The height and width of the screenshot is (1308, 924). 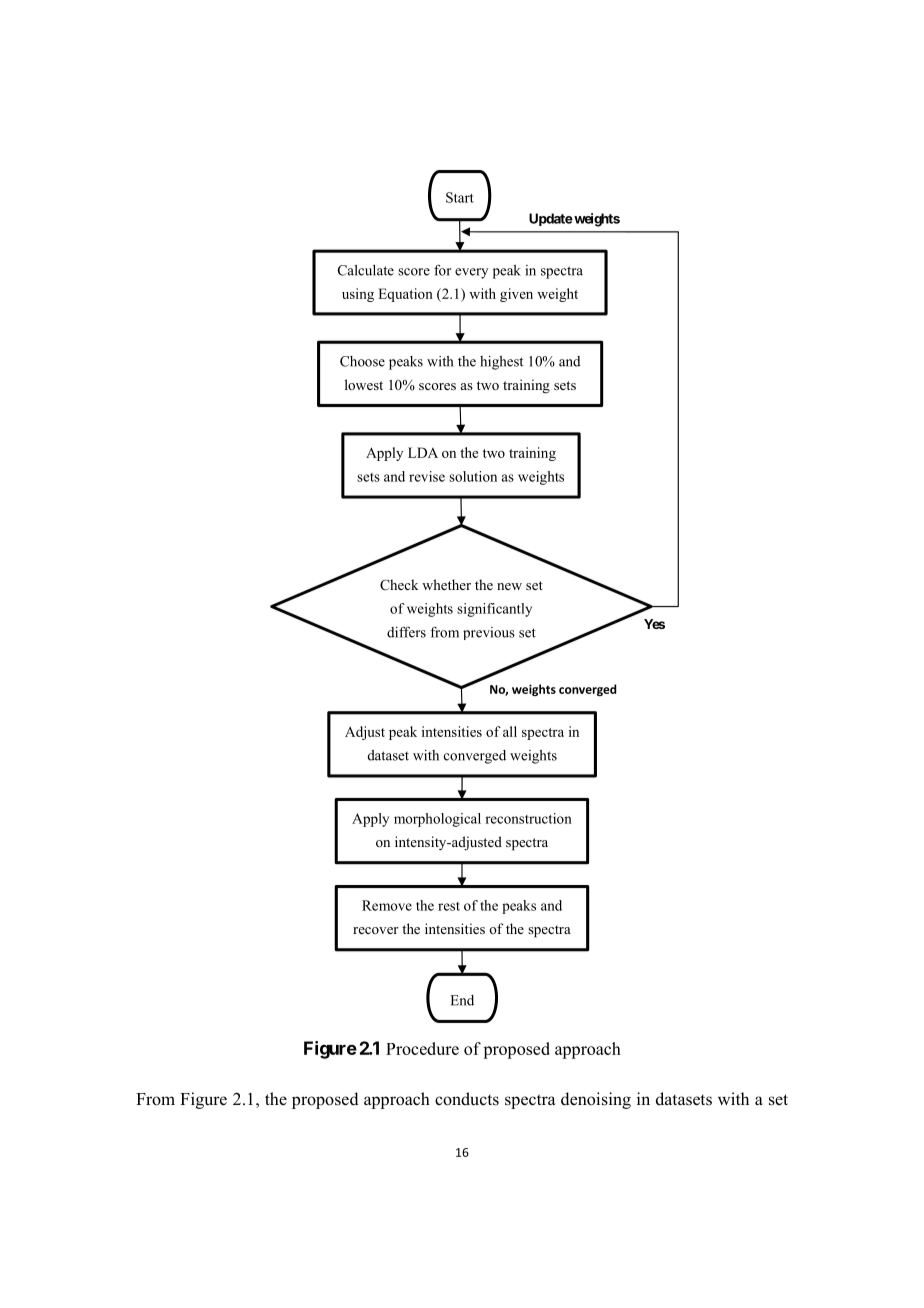 What do you see at coordinates (596, 1100) in the screenshot?
I see `denoising` at bounding box center [596, 1100].
